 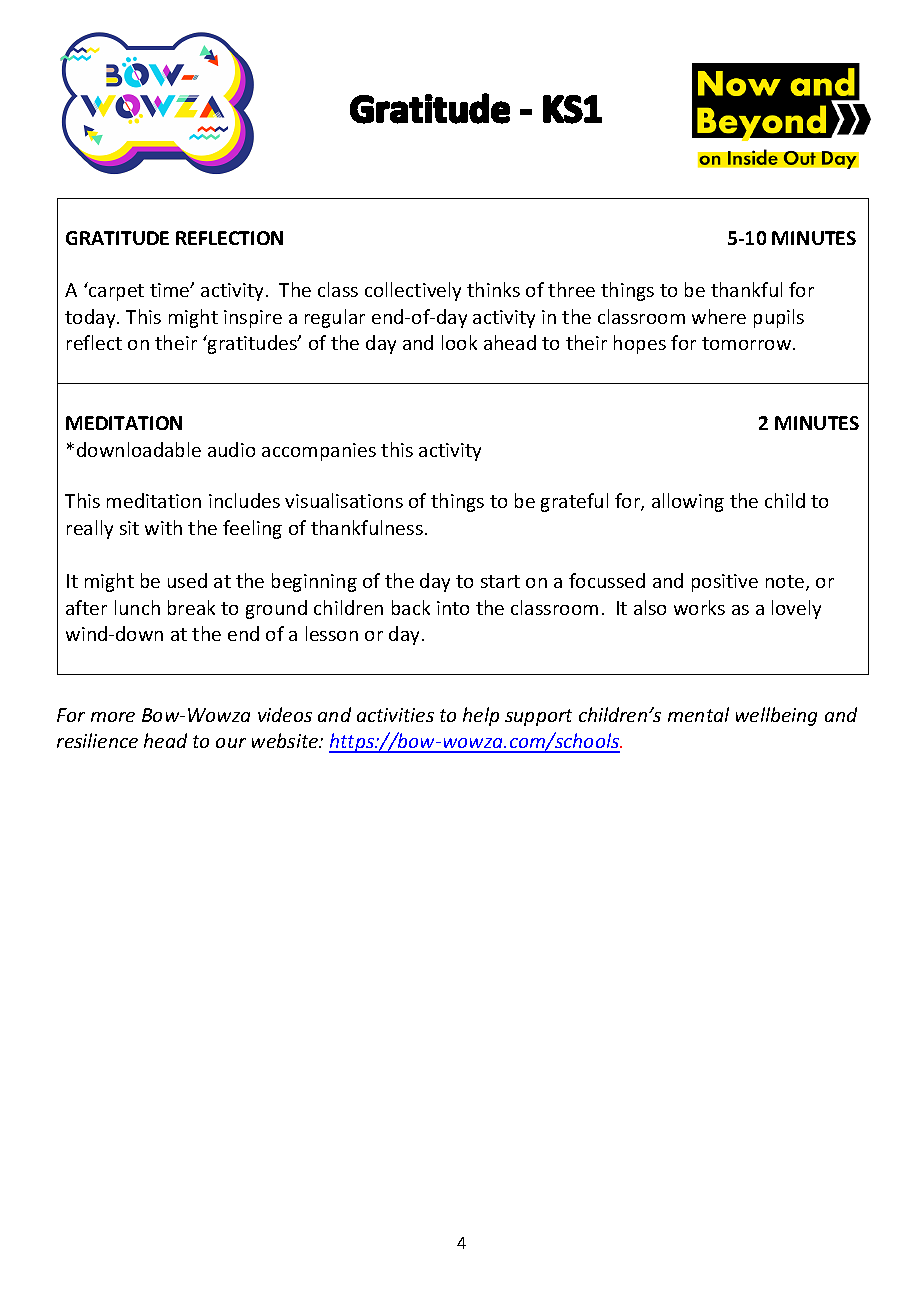 I want to click on visualisations, so click(x=344, y=500).
